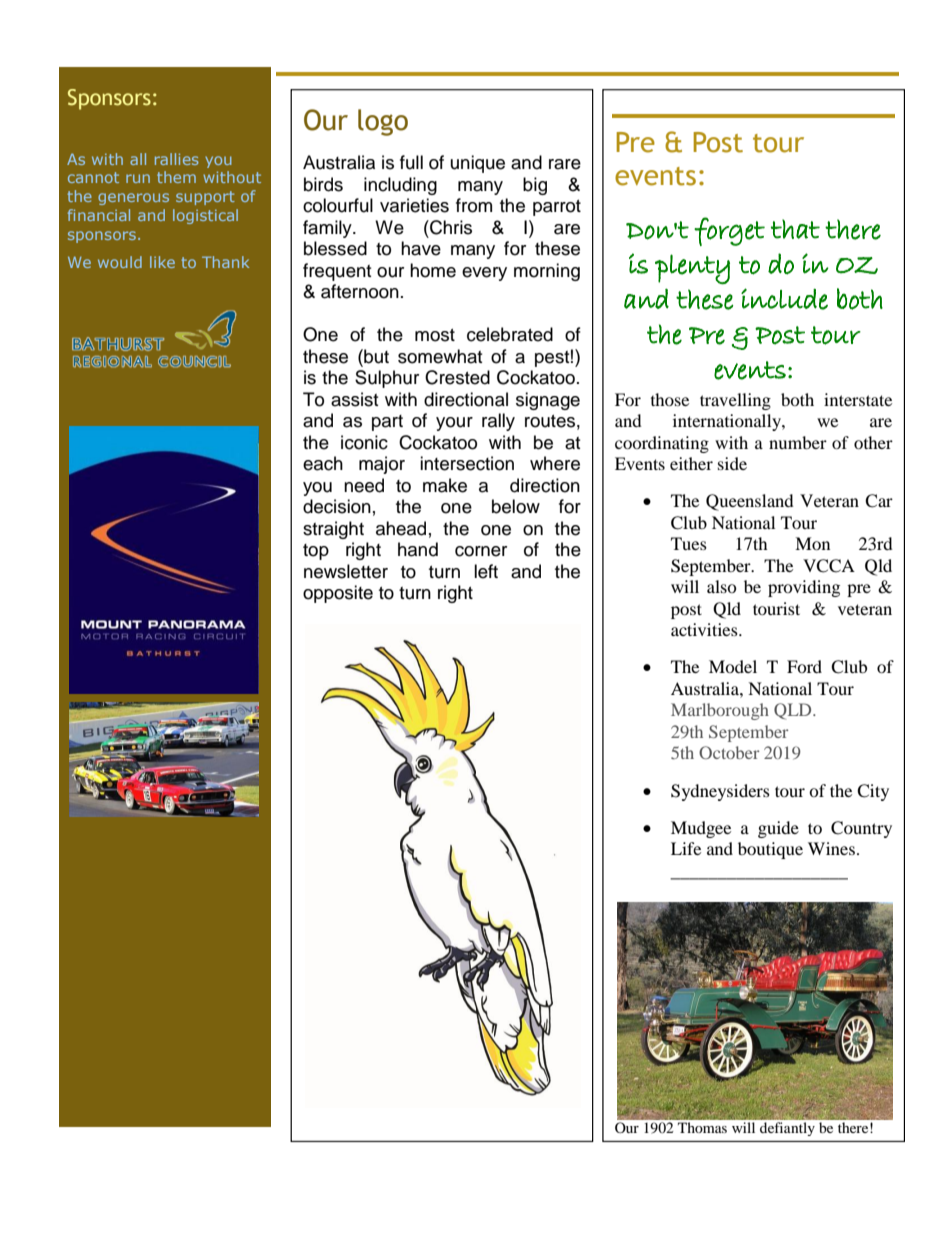 The image size is (952, 1233). Describe the element at coordinates (686, 848) in the image. I see `Life` at that location.
